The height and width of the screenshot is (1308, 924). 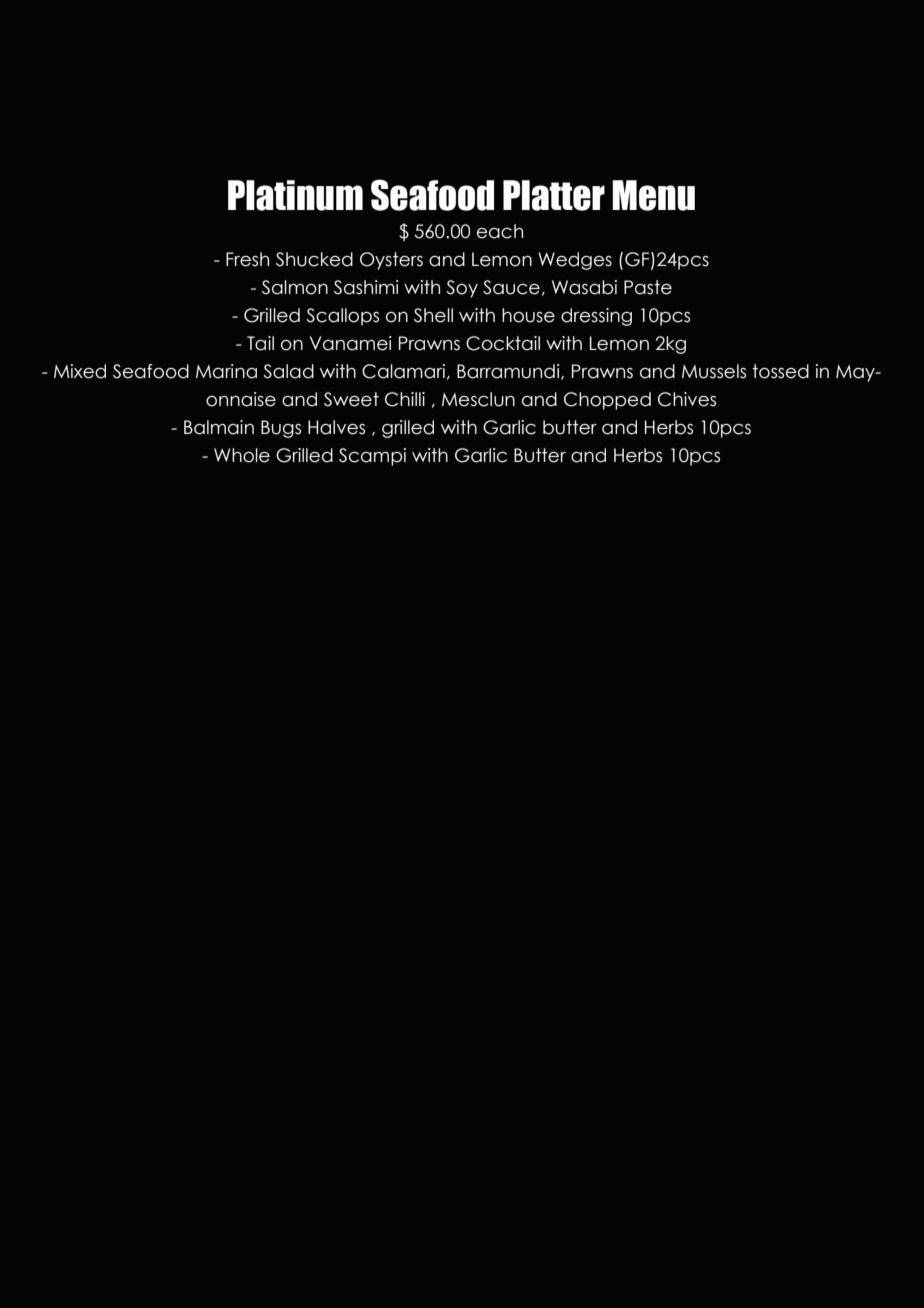 What do you see at coordinates (554, 195) in the screenshot?
I see `Platter` at bounding box center [554, 195].
